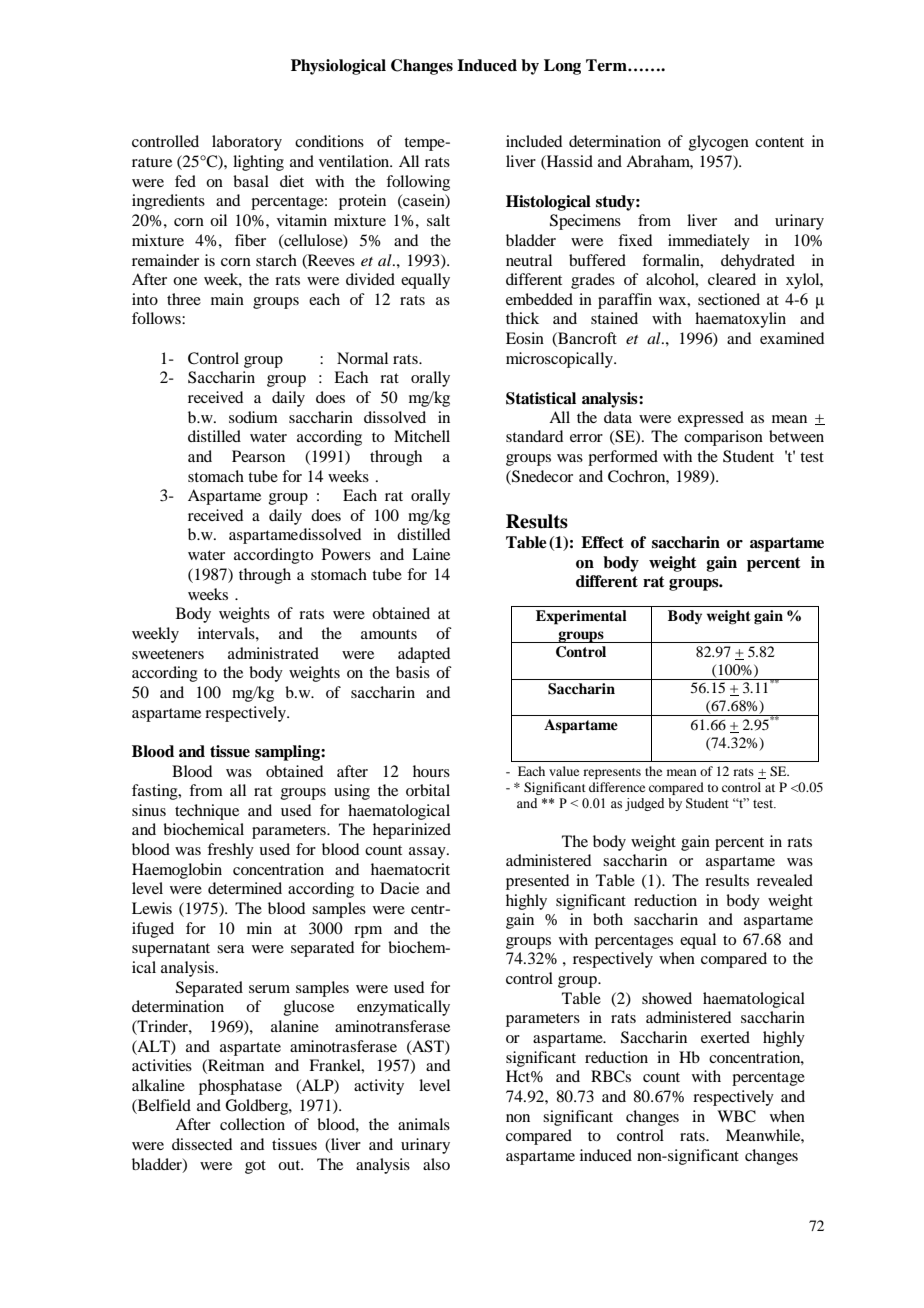  Describe the element at coordinates (247, 143) in the page. I see `laboratory` at that location.
